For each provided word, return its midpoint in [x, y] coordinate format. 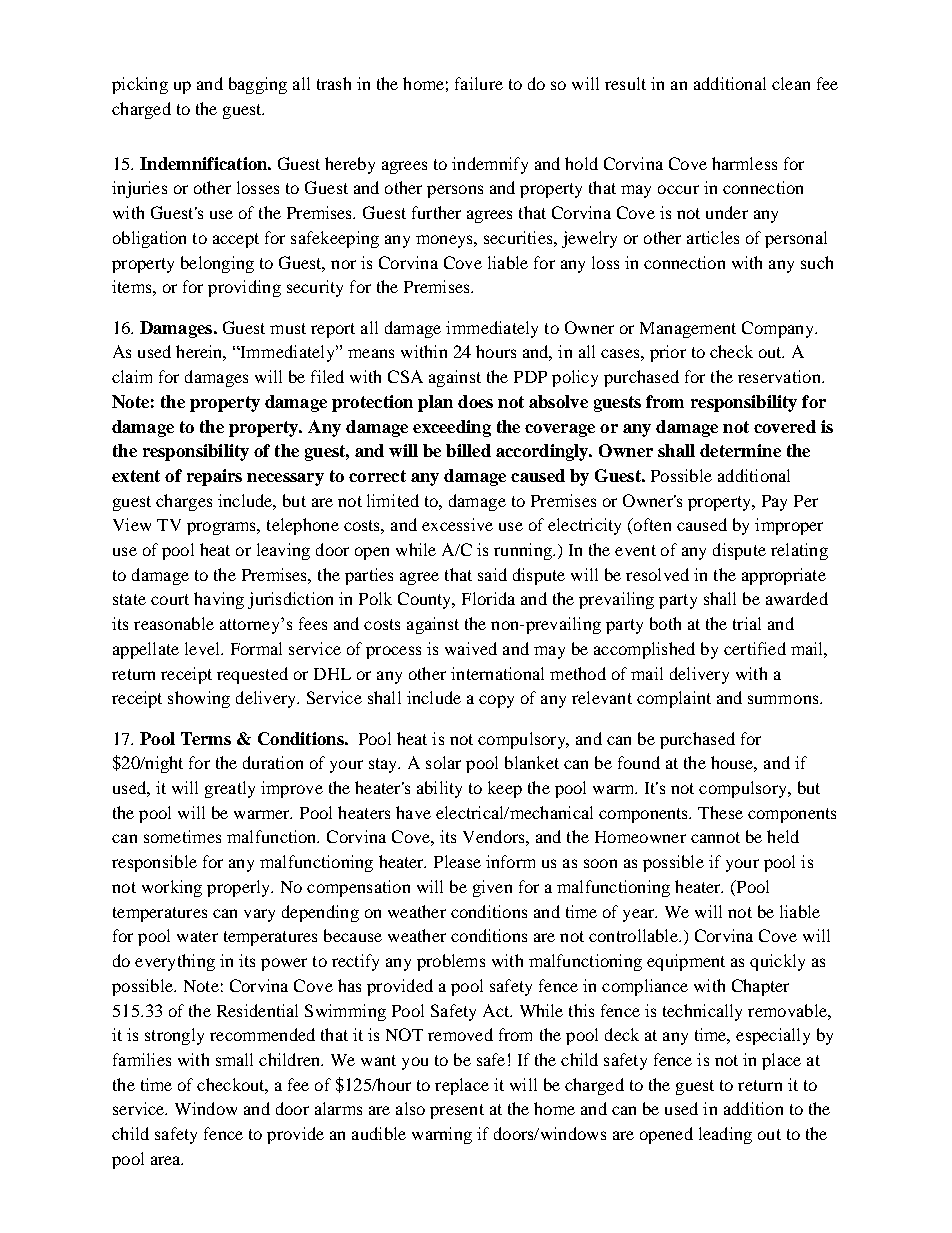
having [219, 600]
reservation [780, 376]
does [475, 401]
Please [457, 861]
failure [479, 83]
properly [240, 888]
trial [747, 623]
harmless [744, 163]
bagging [258, 85]
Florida [488, 598]
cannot [715, 837]
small [234, 1059]
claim [132, 376]
